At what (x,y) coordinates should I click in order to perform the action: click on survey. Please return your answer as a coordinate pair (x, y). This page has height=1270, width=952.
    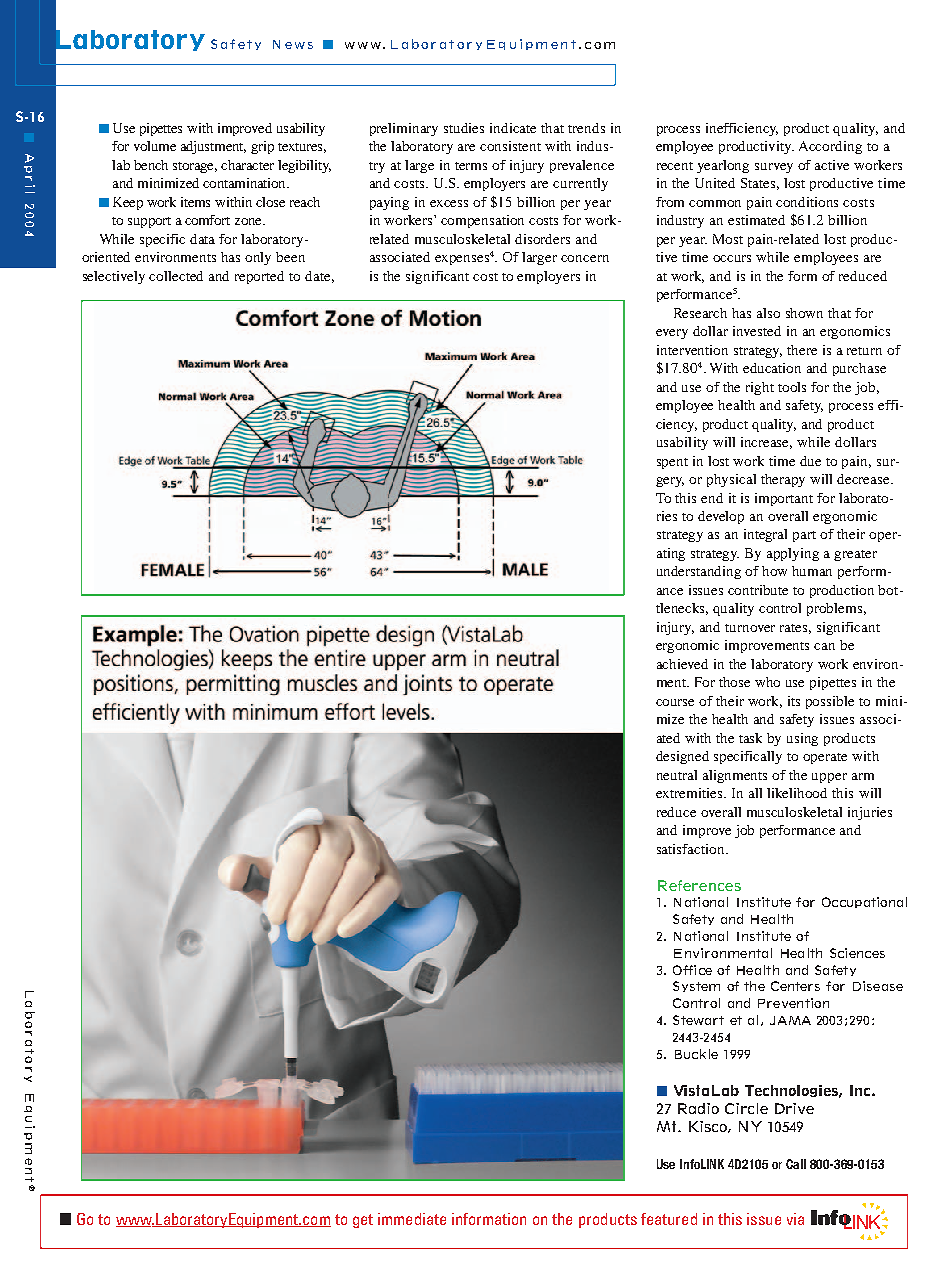
    Looking at the image, I should click on (774, 168).
